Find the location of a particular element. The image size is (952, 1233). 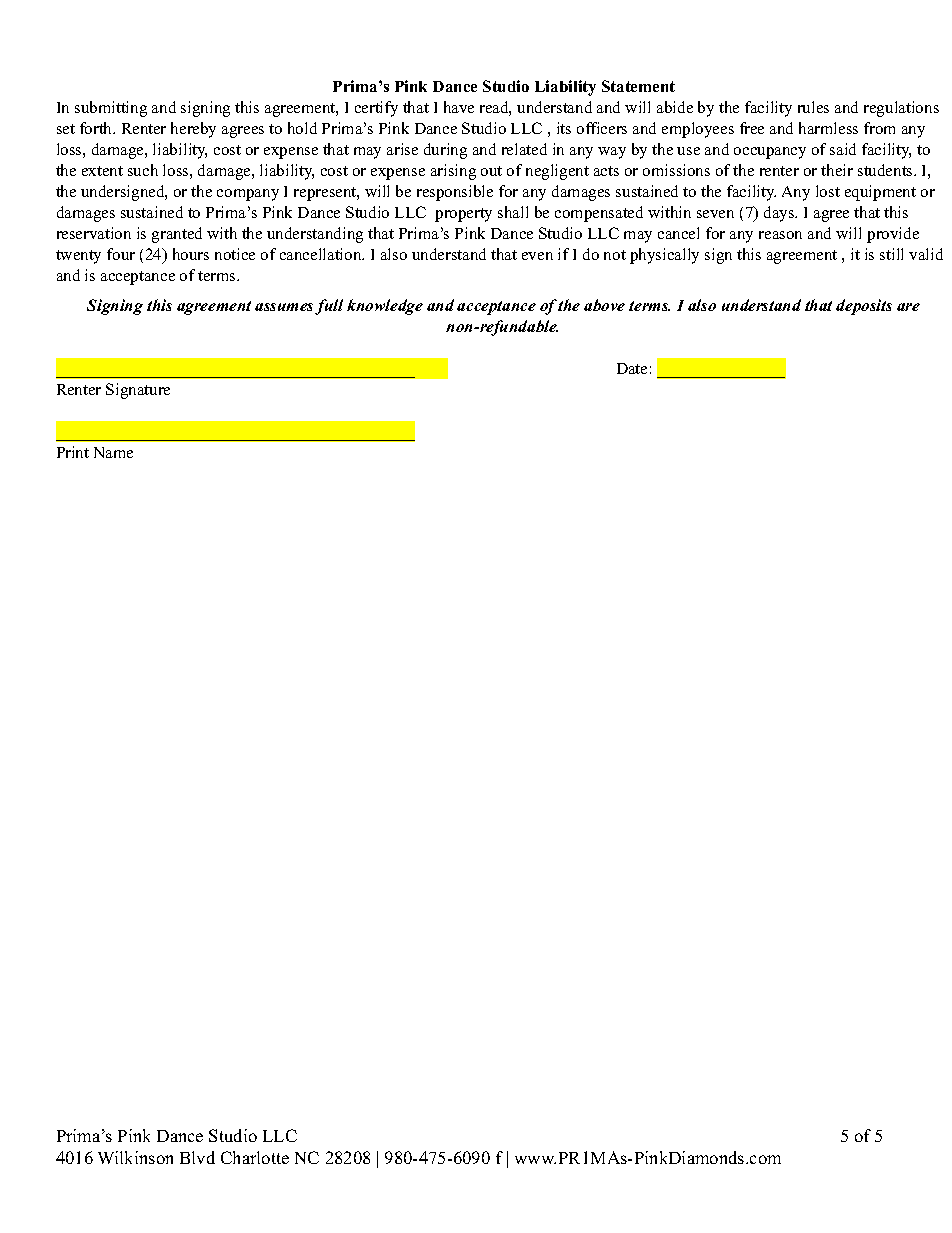

Charlotte is located at coordinates (255, 1157).
